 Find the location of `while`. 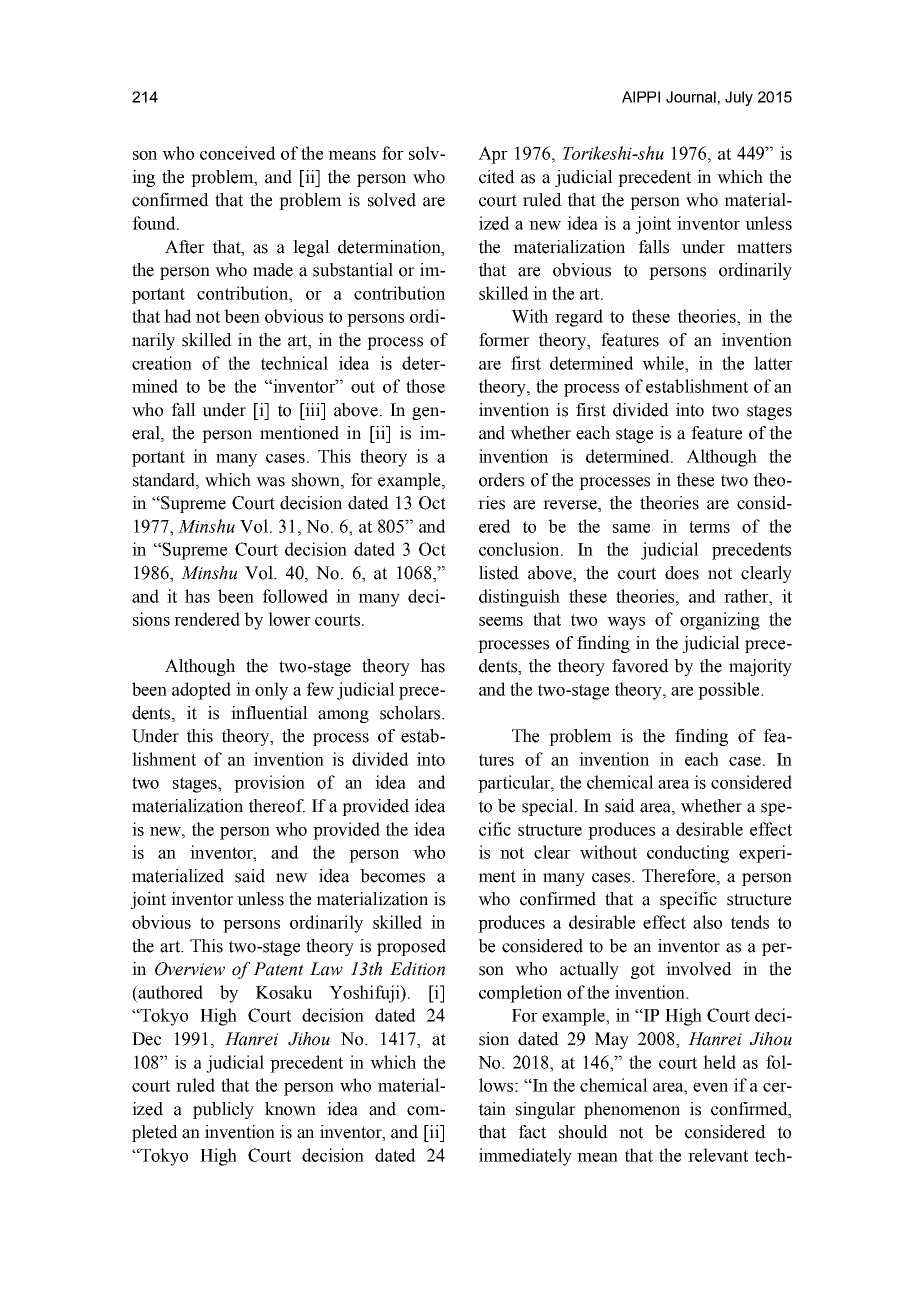

while is located at coordinates (664, 363).
